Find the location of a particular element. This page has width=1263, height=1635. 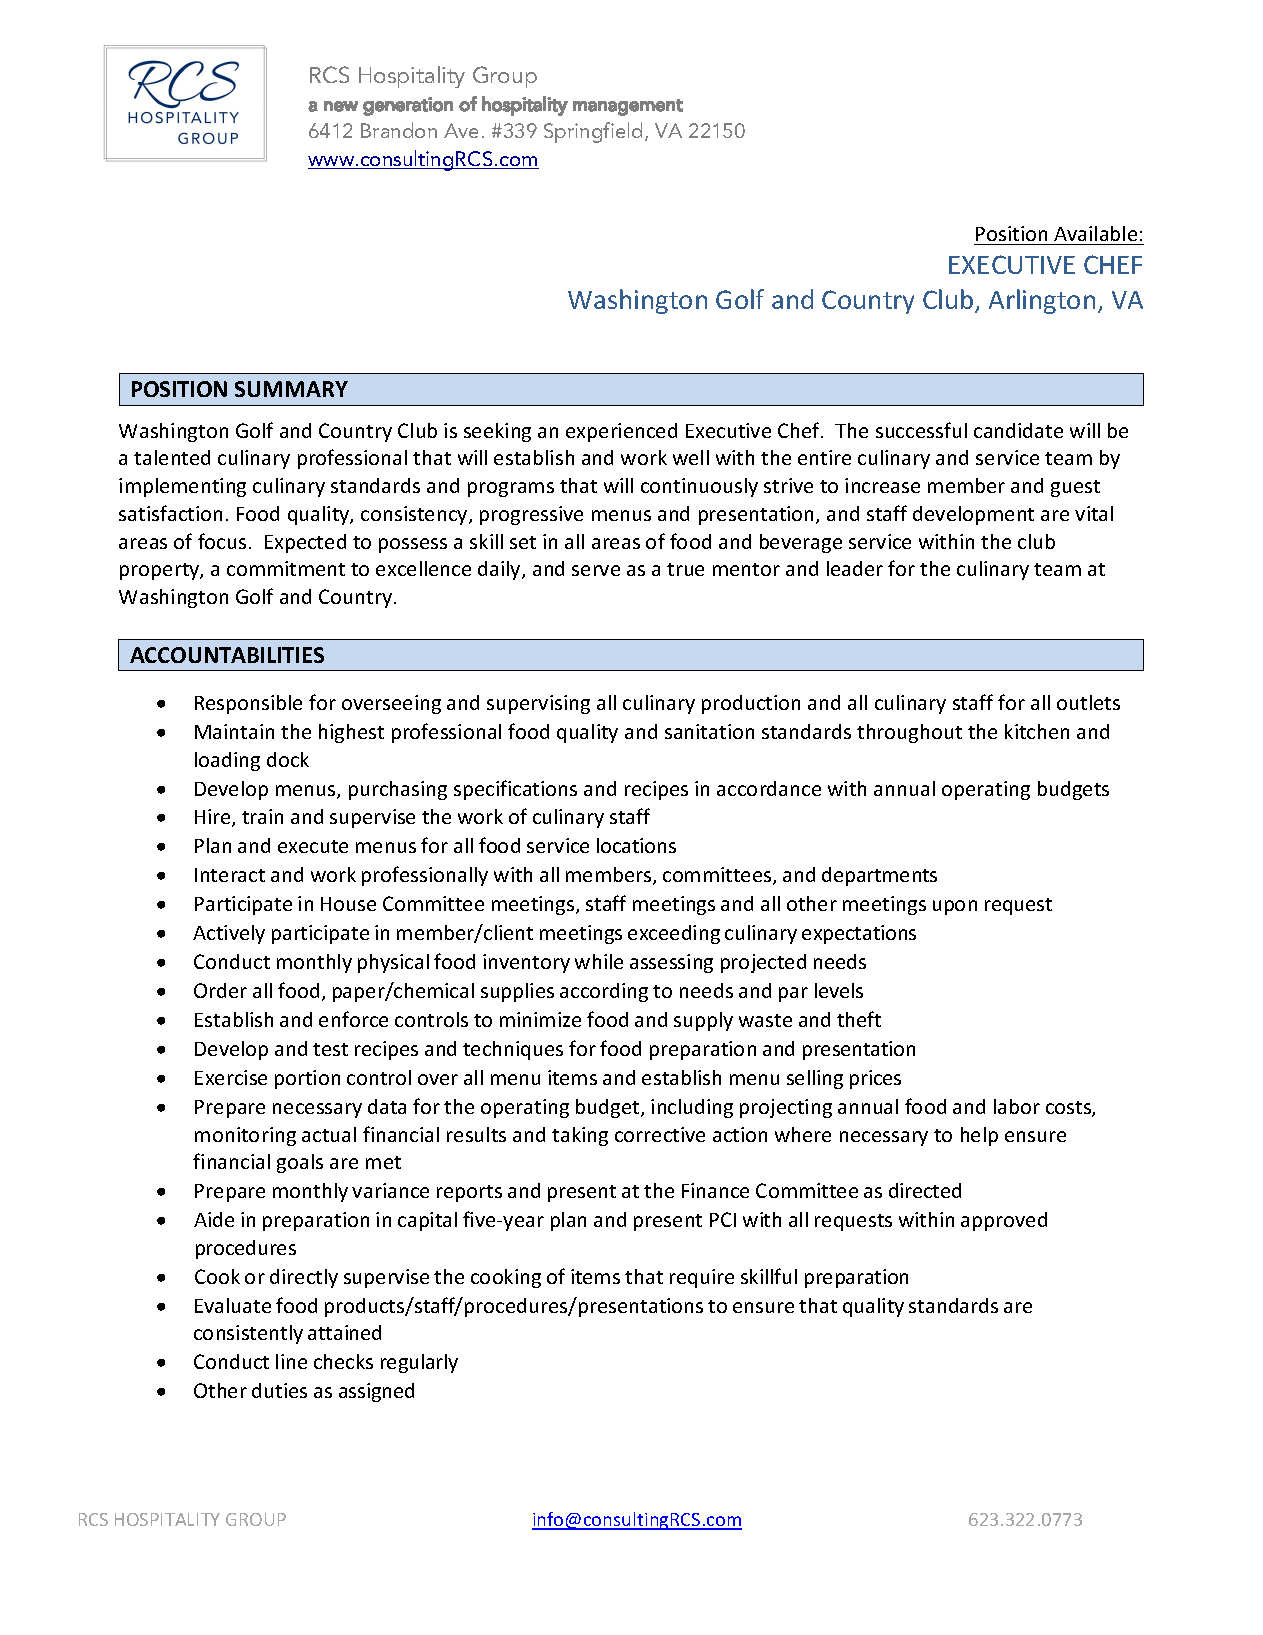

approved is located at coordinates (1004, 1221).
